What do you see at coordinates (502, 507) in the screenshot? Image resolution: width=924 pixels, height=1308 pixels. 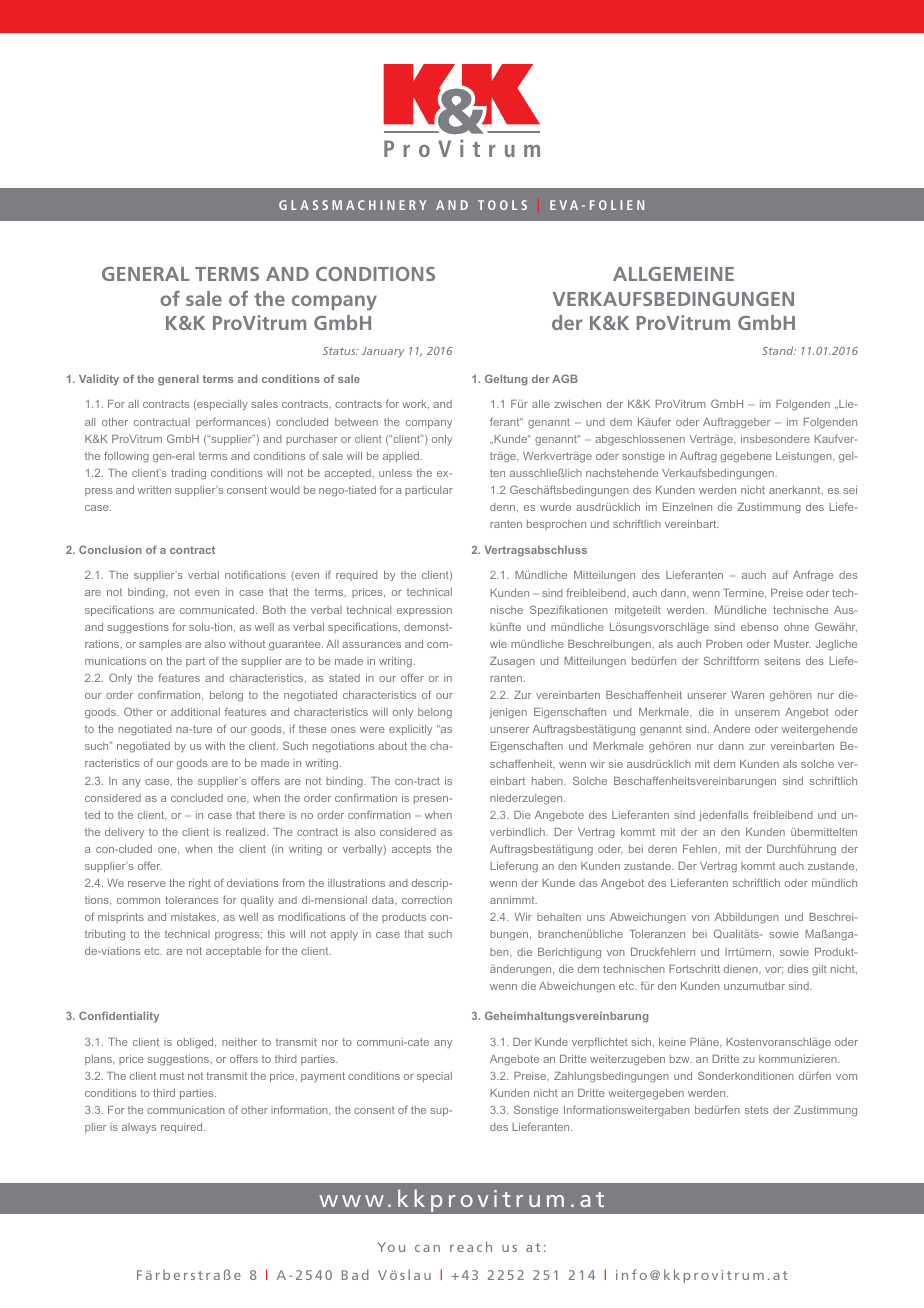 I see `denn` at bounding box center [502, 507].
